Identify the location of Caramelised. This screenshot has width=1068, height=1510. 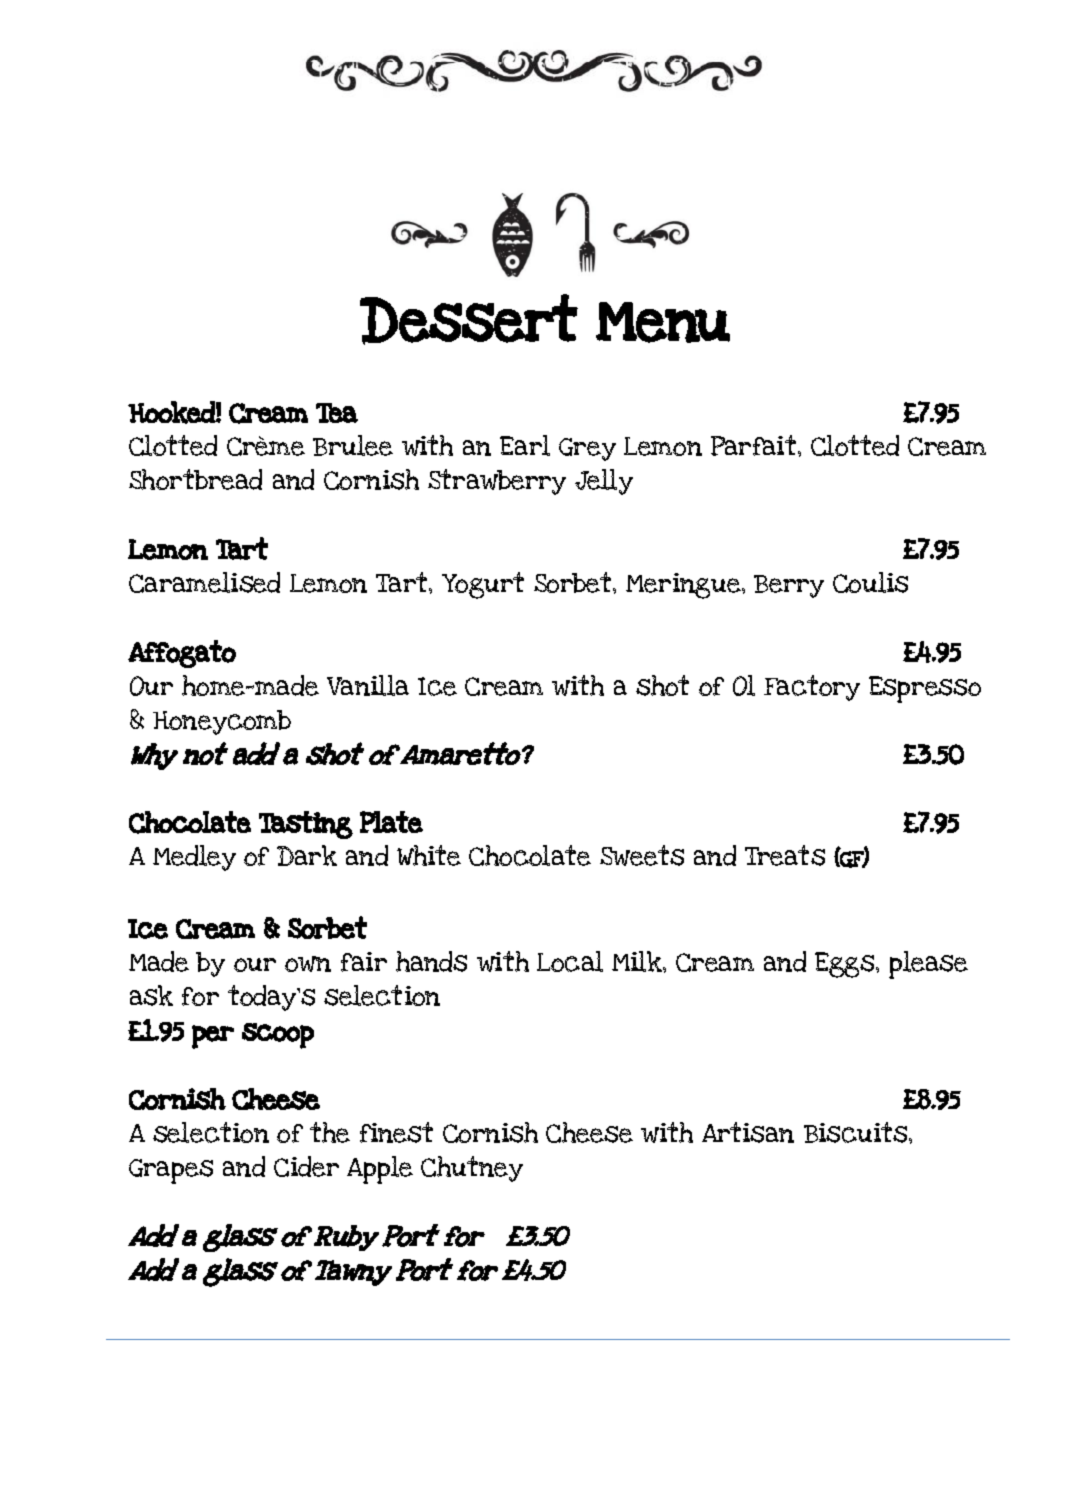
(204, 582).
